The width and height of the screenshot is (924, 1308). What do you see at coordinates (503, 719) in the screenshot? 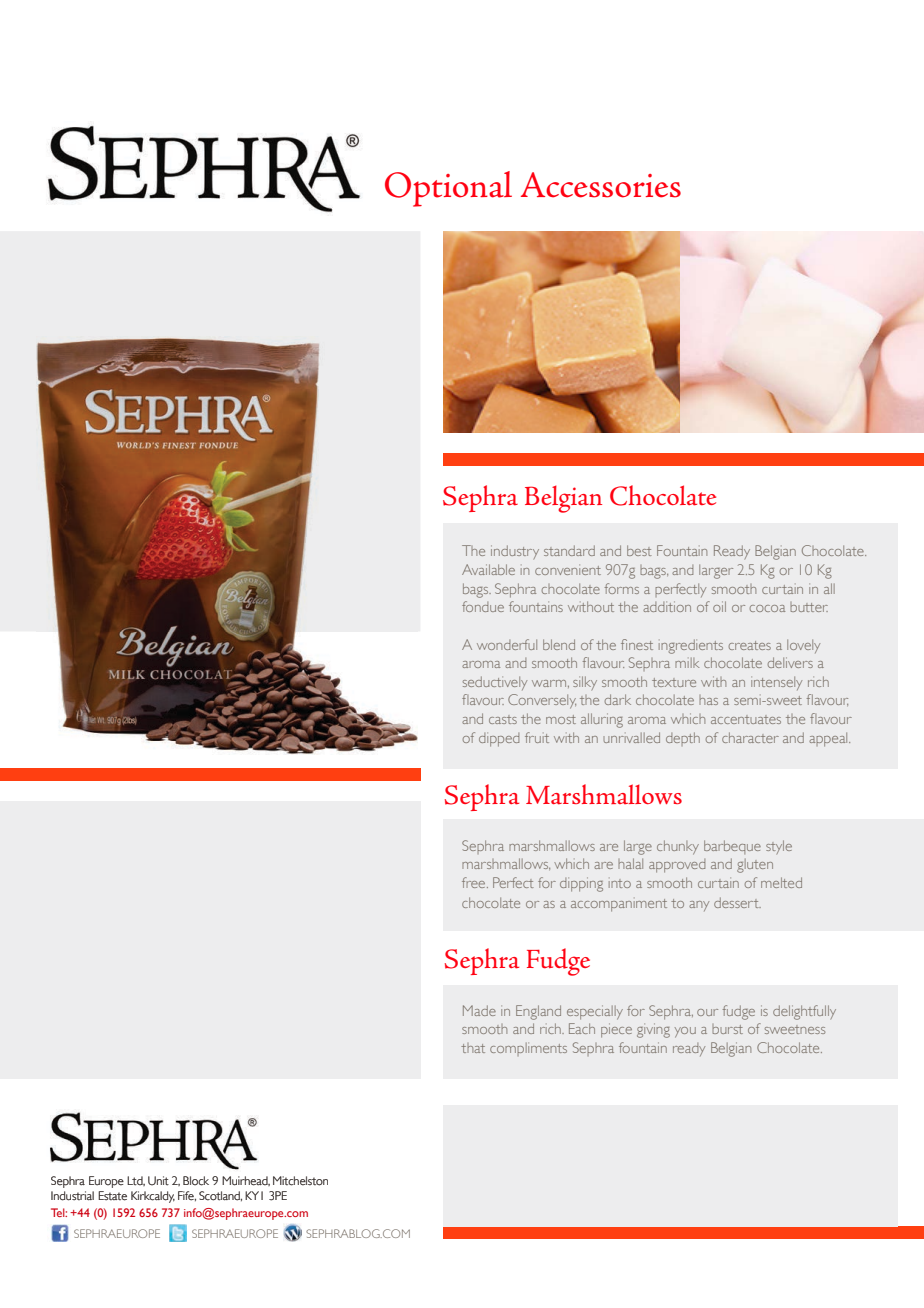
I see `casts` at bounding box center [503, 719].
